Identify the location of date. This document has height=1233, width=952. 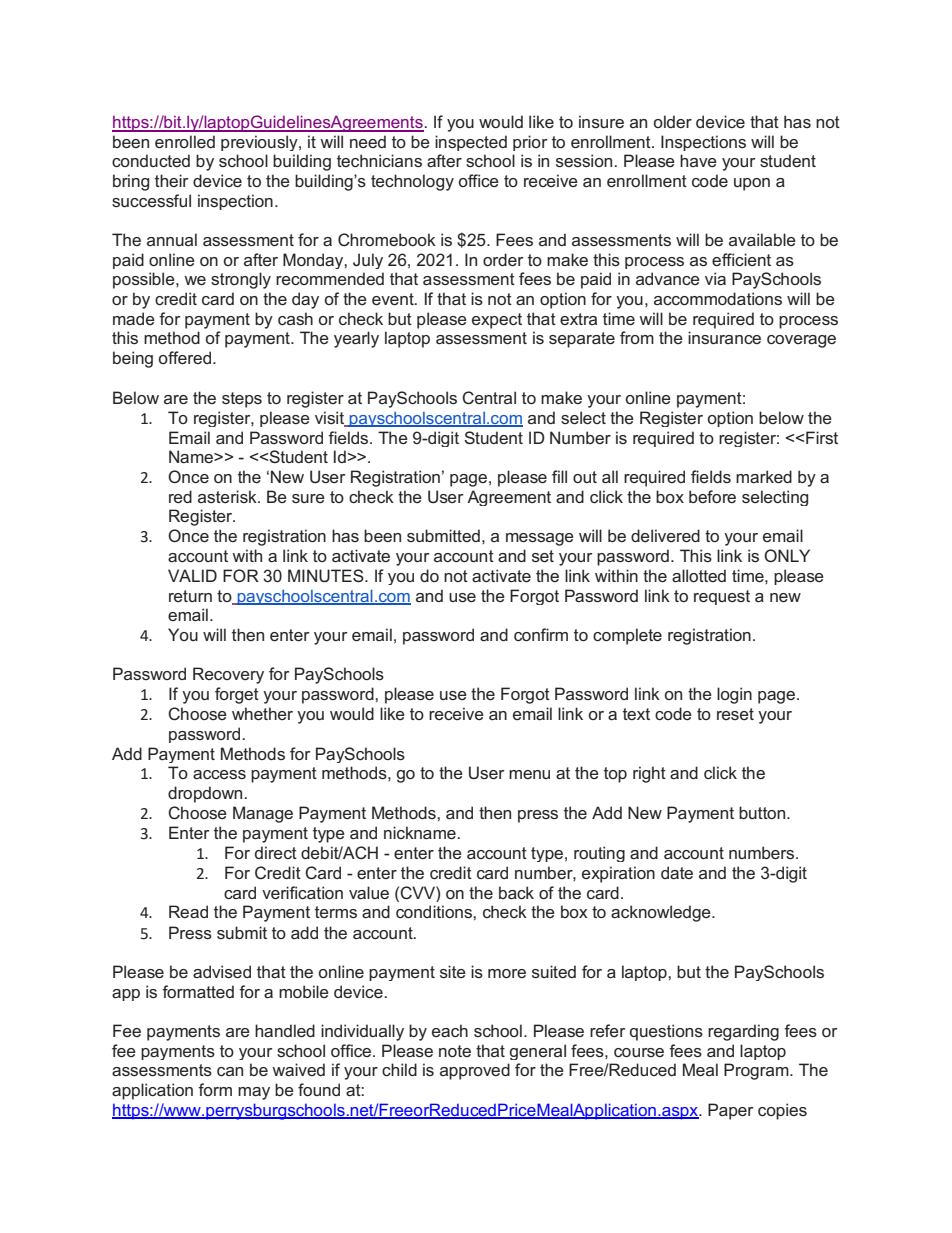
(677, 872).
